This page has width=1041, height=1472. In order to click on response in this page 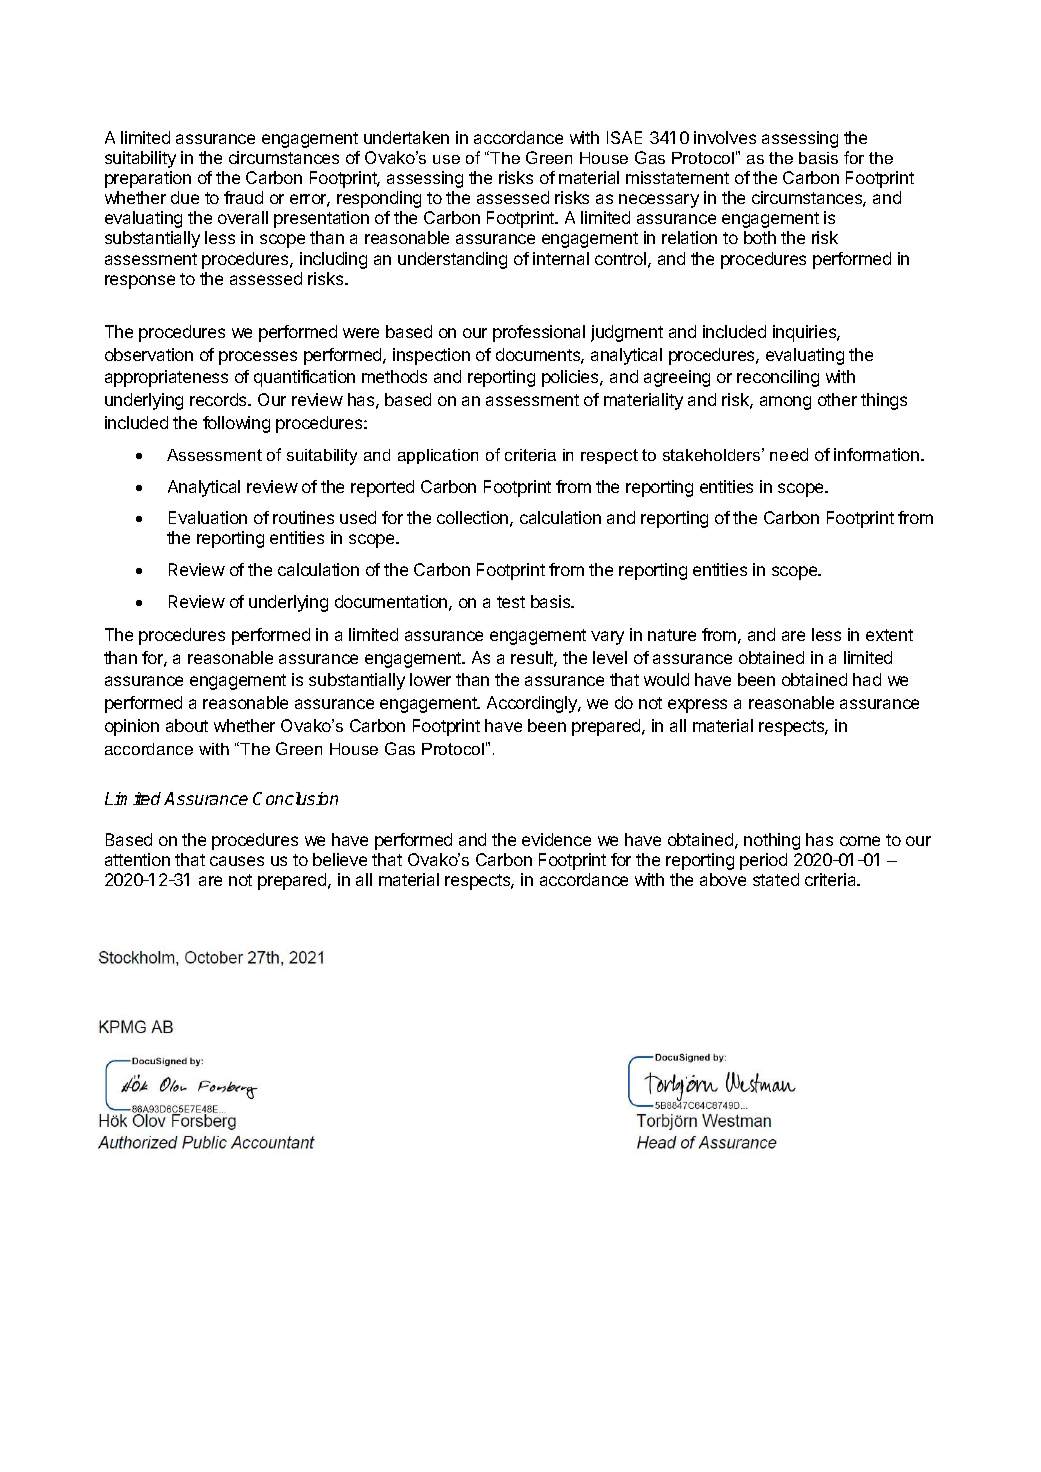, I will do `click(140, 282)`.
